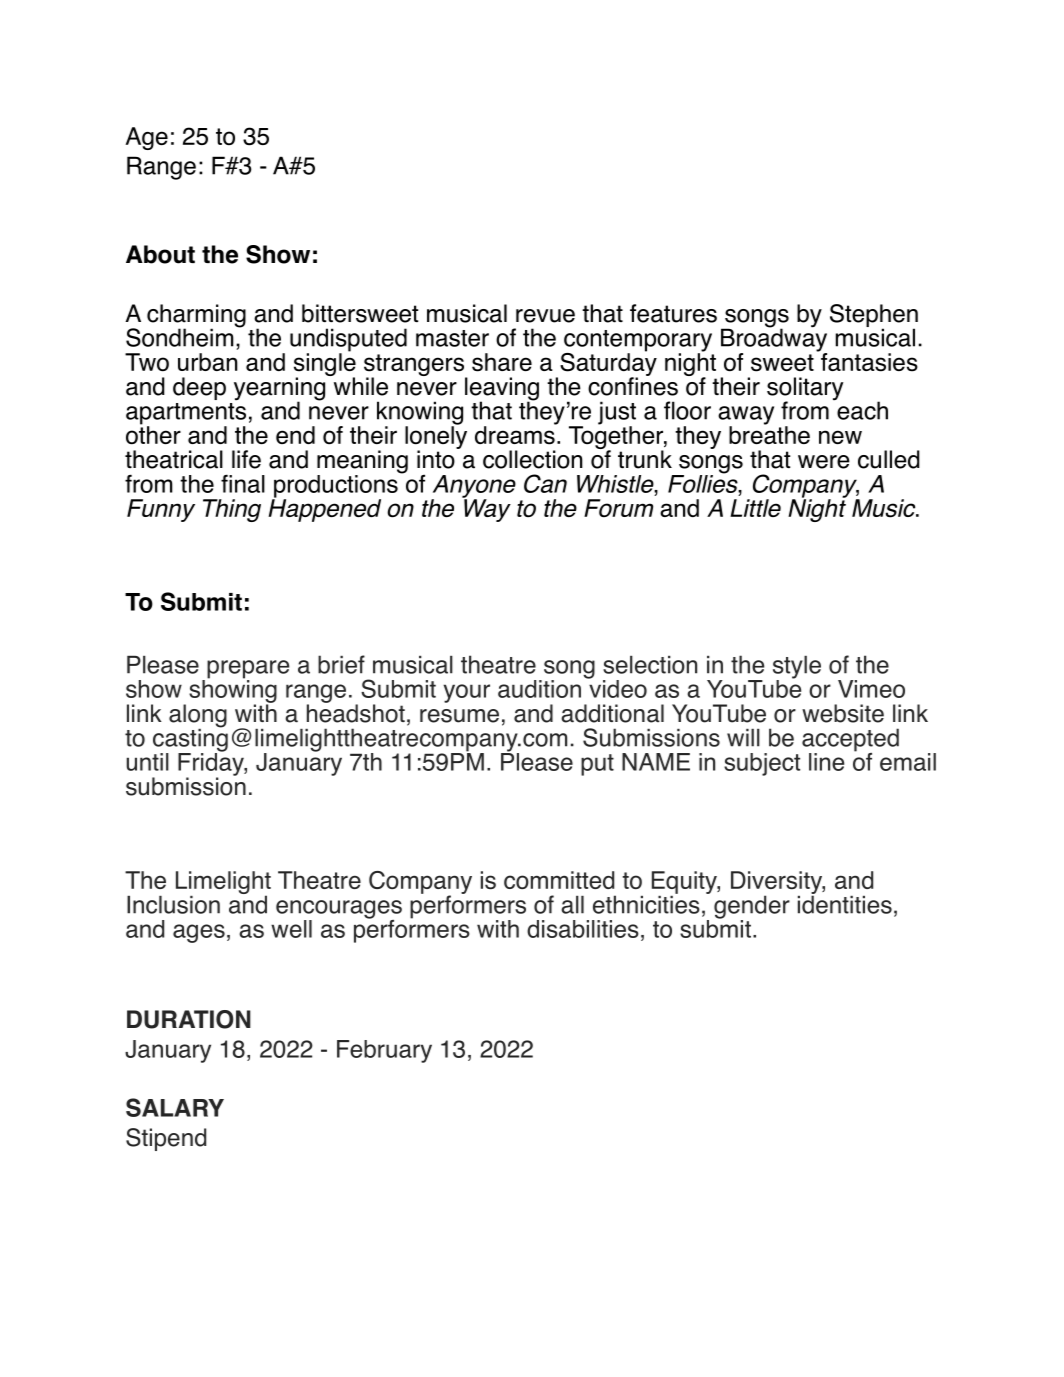 The width and height of the screenshot is (1064, 1377). I want to click on identities, so click(845, 903).
